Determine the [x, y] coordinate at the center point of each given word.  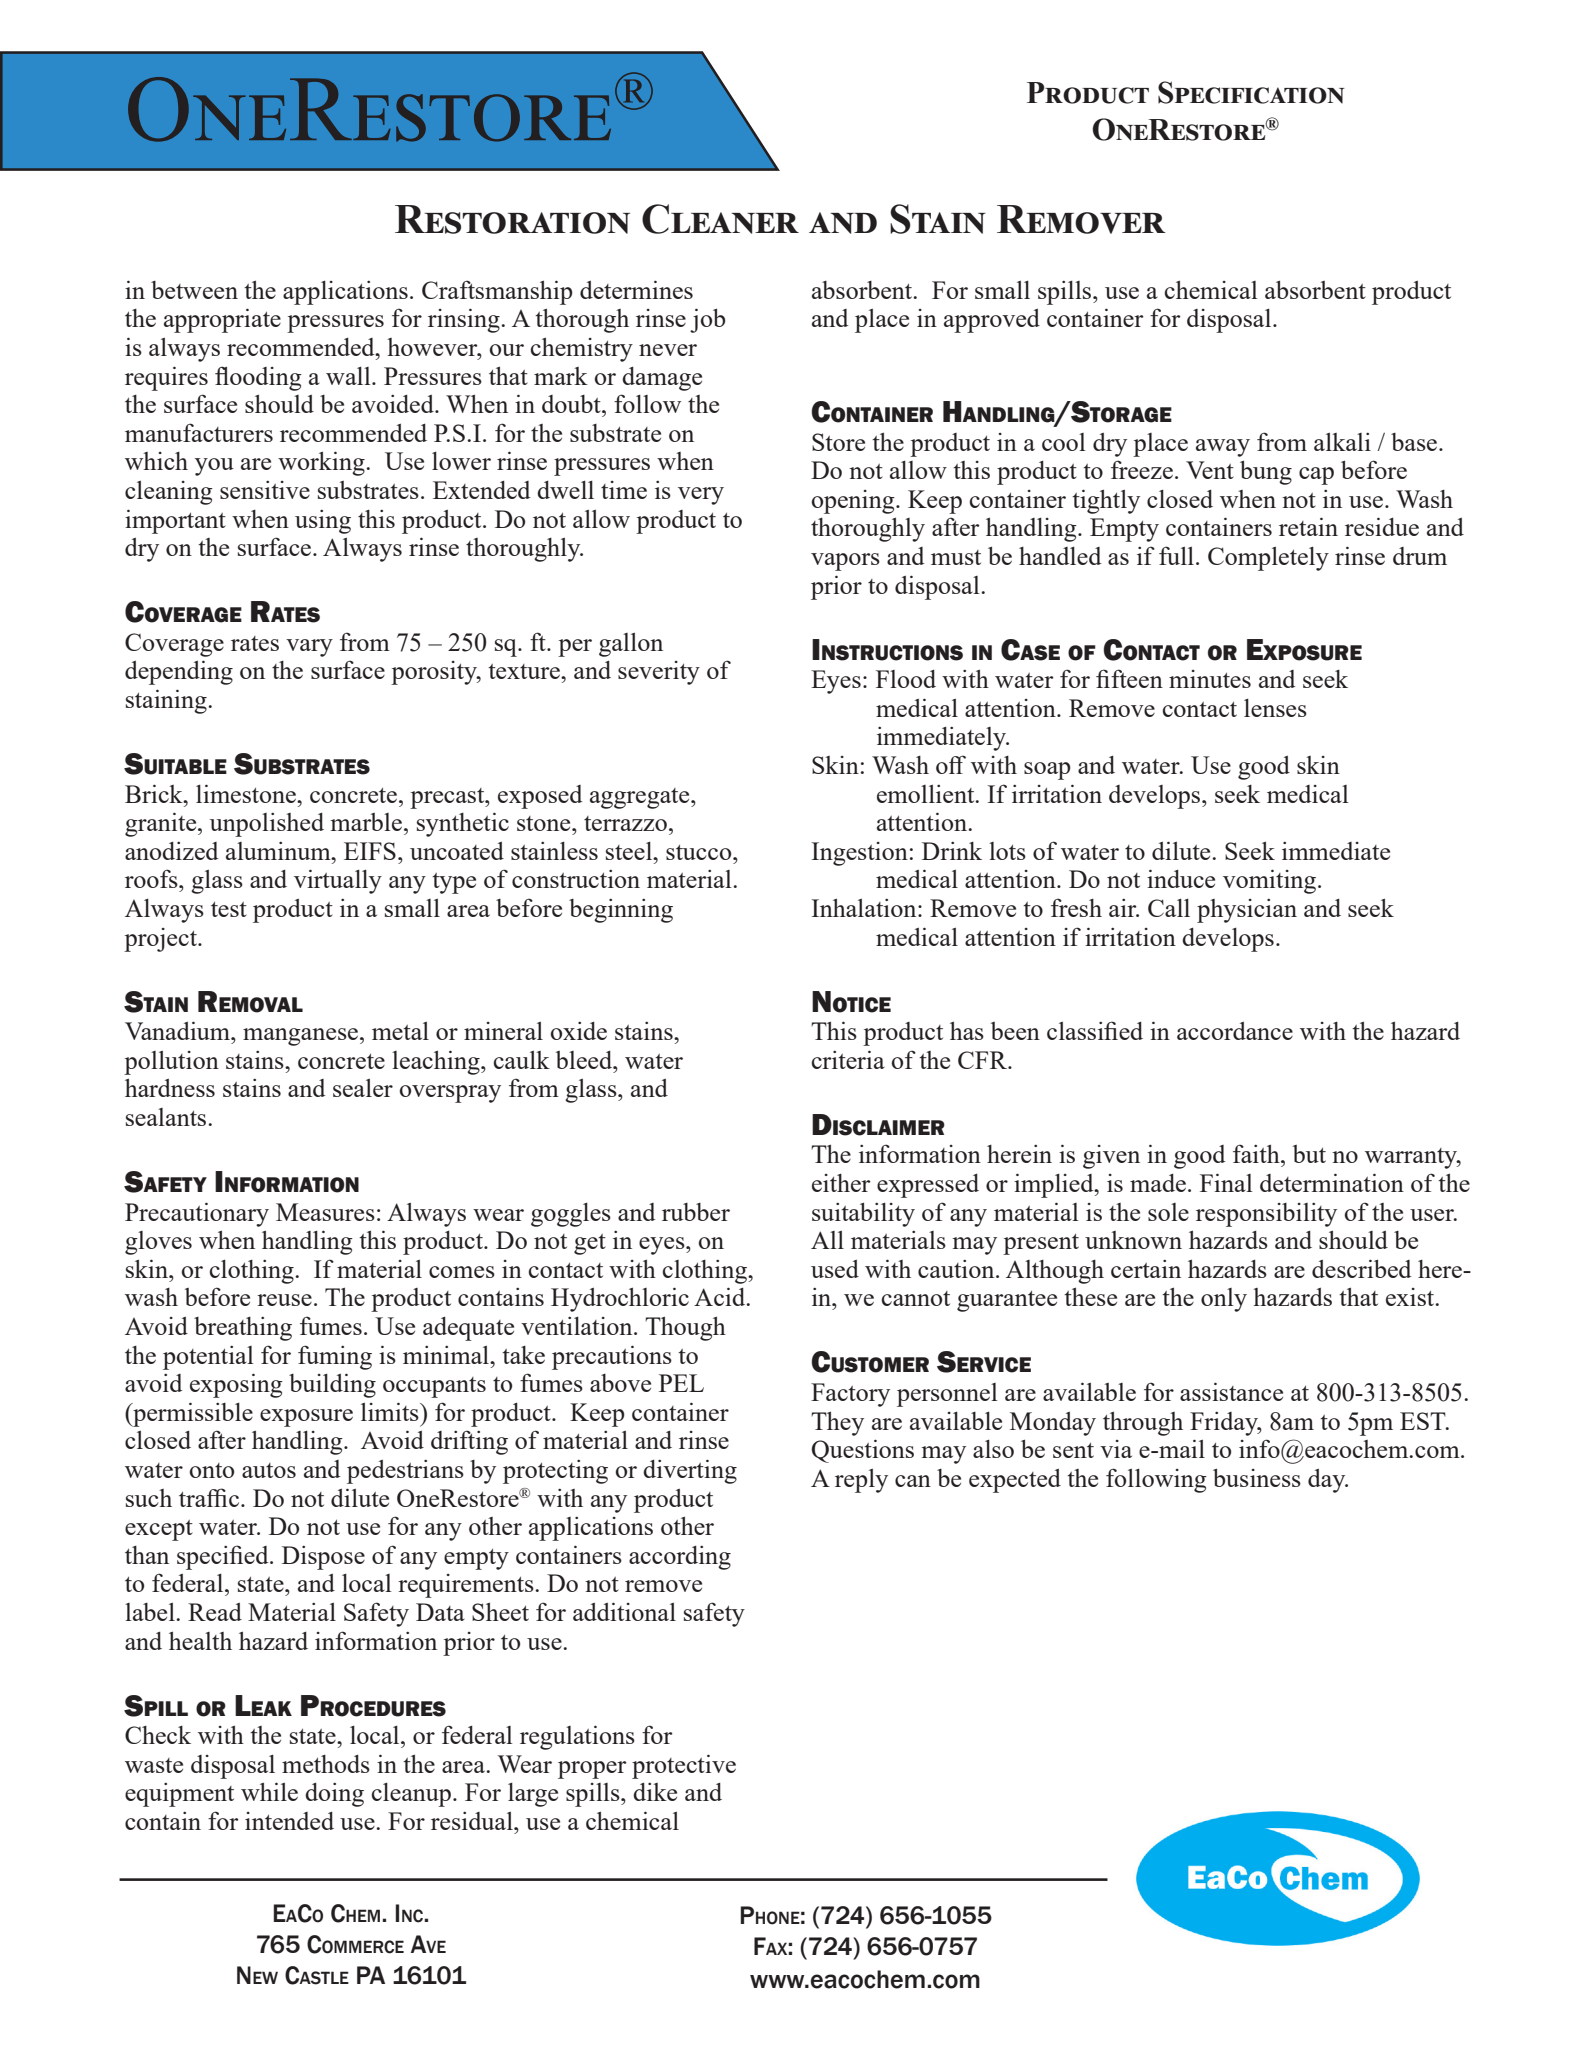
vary [309, 648]
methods [326, 1764]
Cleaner [720, 219]
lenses [1275, 708]
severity [659, 673]
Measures [325, 1212]
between [194, 290]
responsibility [1266, 1215]
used [835, 1269]
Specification [1251, 92]
